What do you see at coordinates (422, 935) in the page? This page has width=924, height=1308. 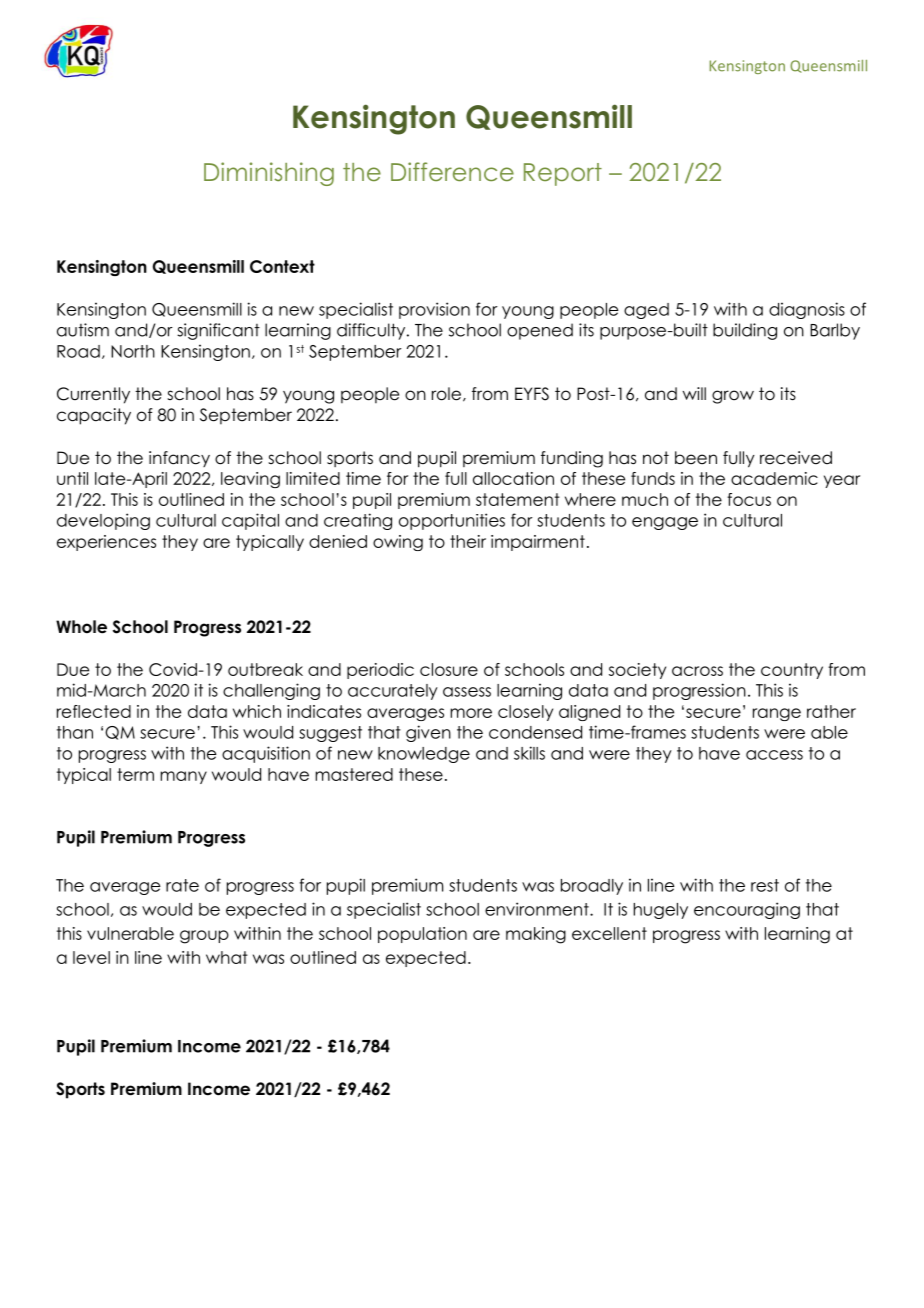 I see `population` at bounding box center [422, 935].
